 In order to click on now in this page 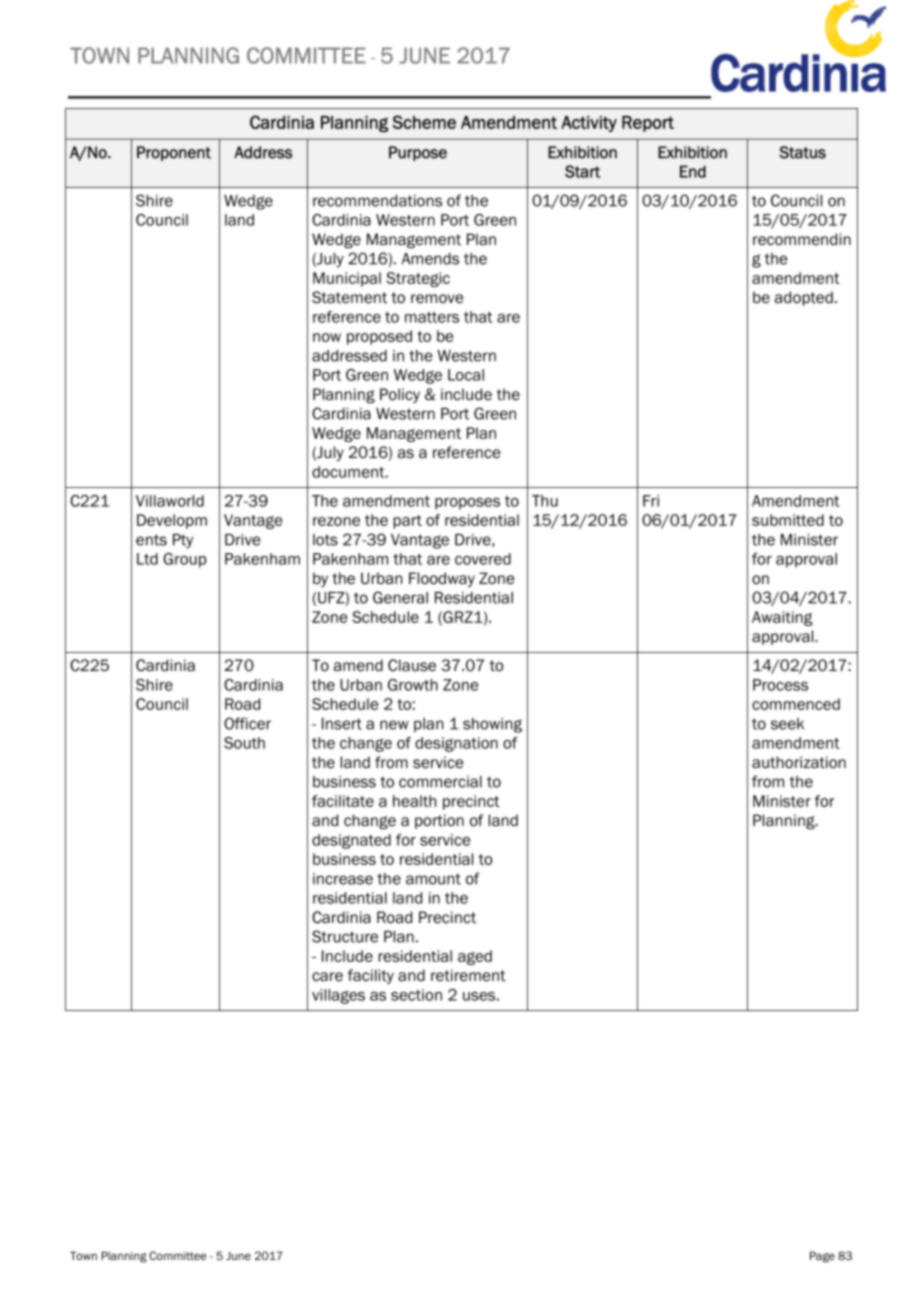, I will do `click(327, 337)`.
